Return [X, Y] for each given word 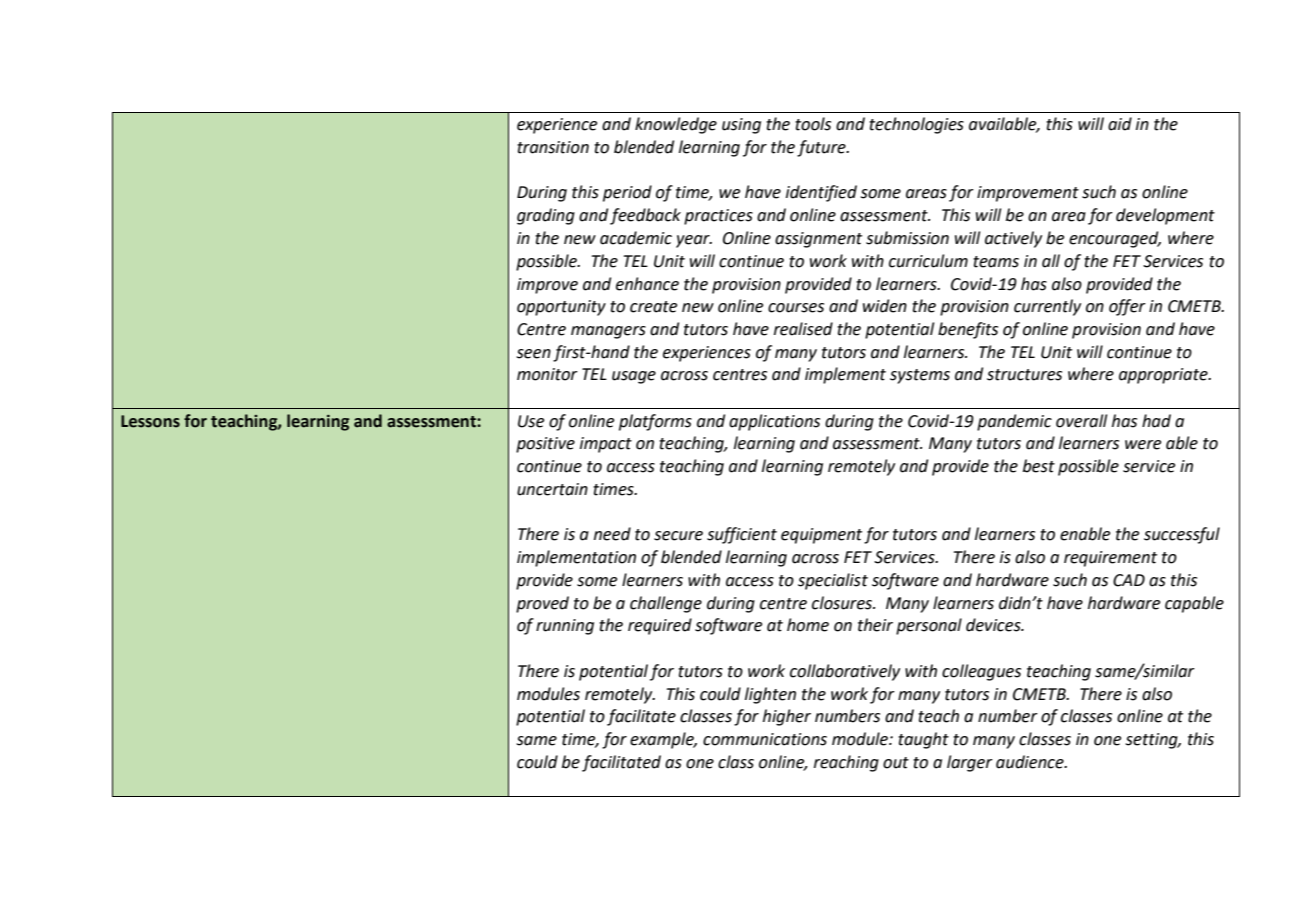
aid [1120, 124]
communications [765, 739]
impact [606, 445]
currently [1047, 307]
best [1039, 466]
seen [533, 354]
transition [553, 147]
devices [994, 625]
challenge [666, 604]
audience [1031, 762]
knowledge [676, 125]
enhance [647, 284]
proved [542, 604]
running [565, 627]
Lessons [150, 421]
